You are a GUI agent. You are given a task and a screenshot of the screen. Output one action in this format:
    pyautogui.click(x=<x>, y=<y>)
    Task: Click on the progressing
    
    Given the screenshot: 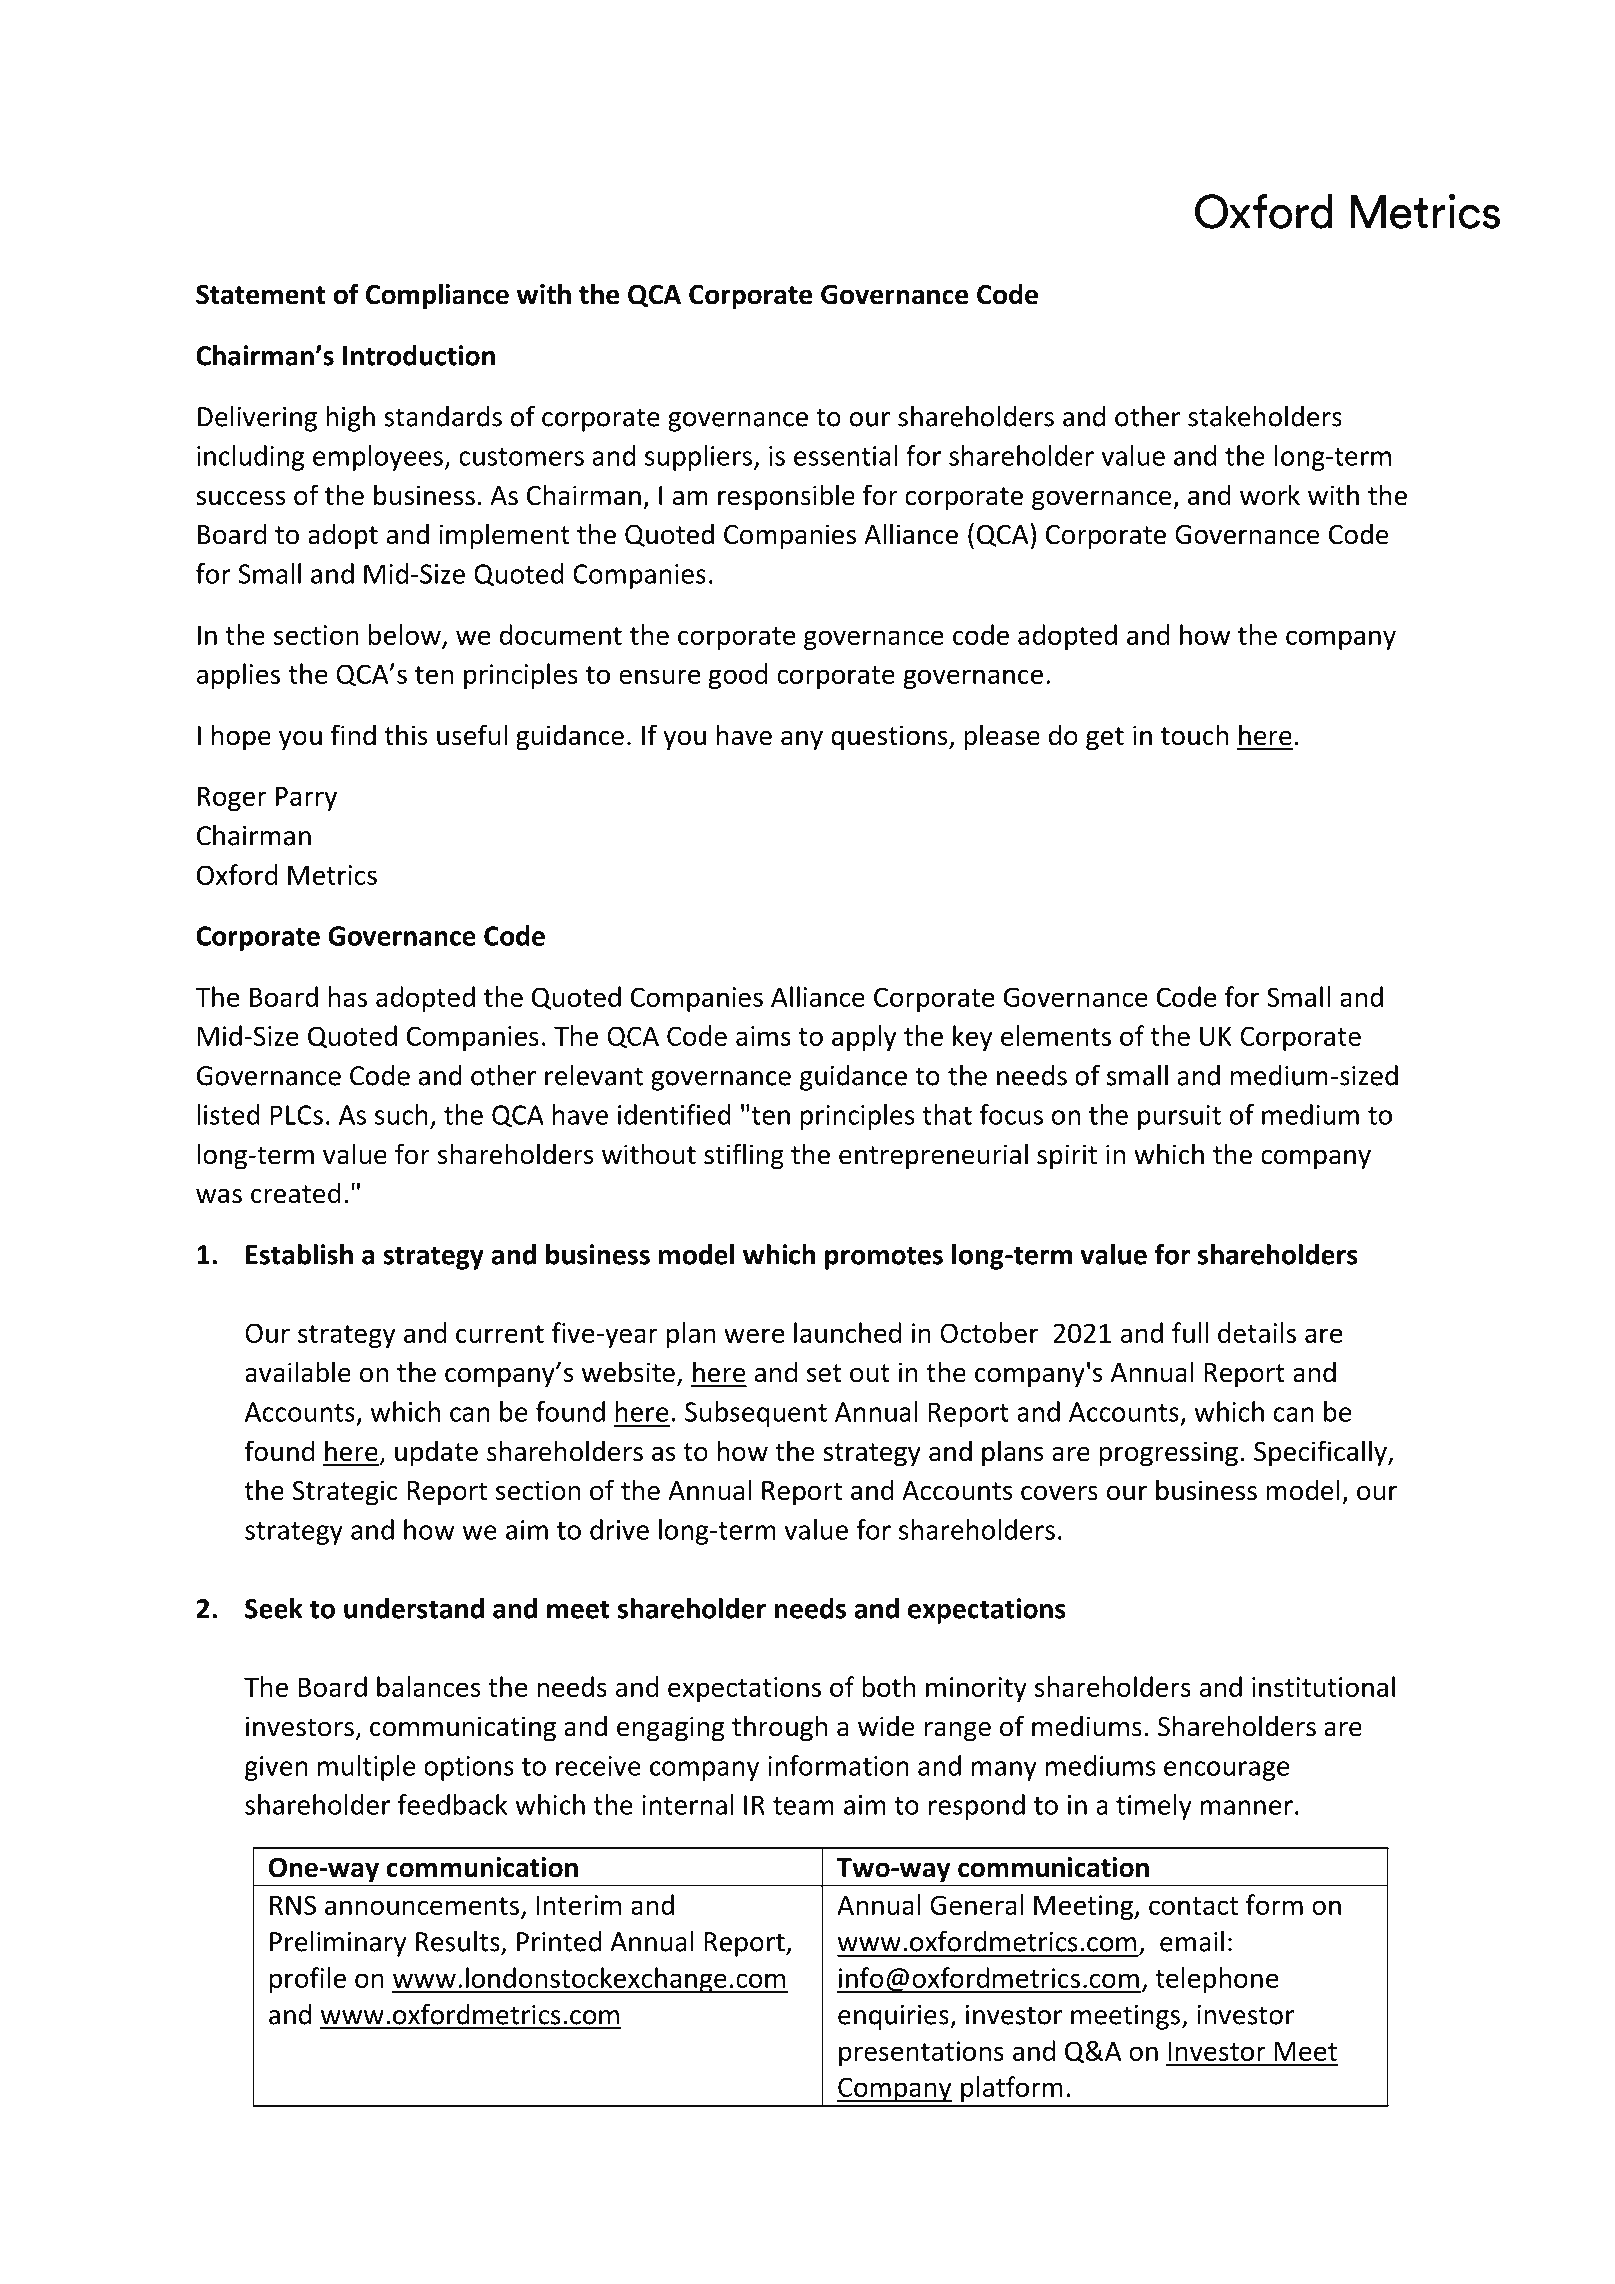 What is the action you would take?
    pyautogui.click(x=1168, y=1454)
